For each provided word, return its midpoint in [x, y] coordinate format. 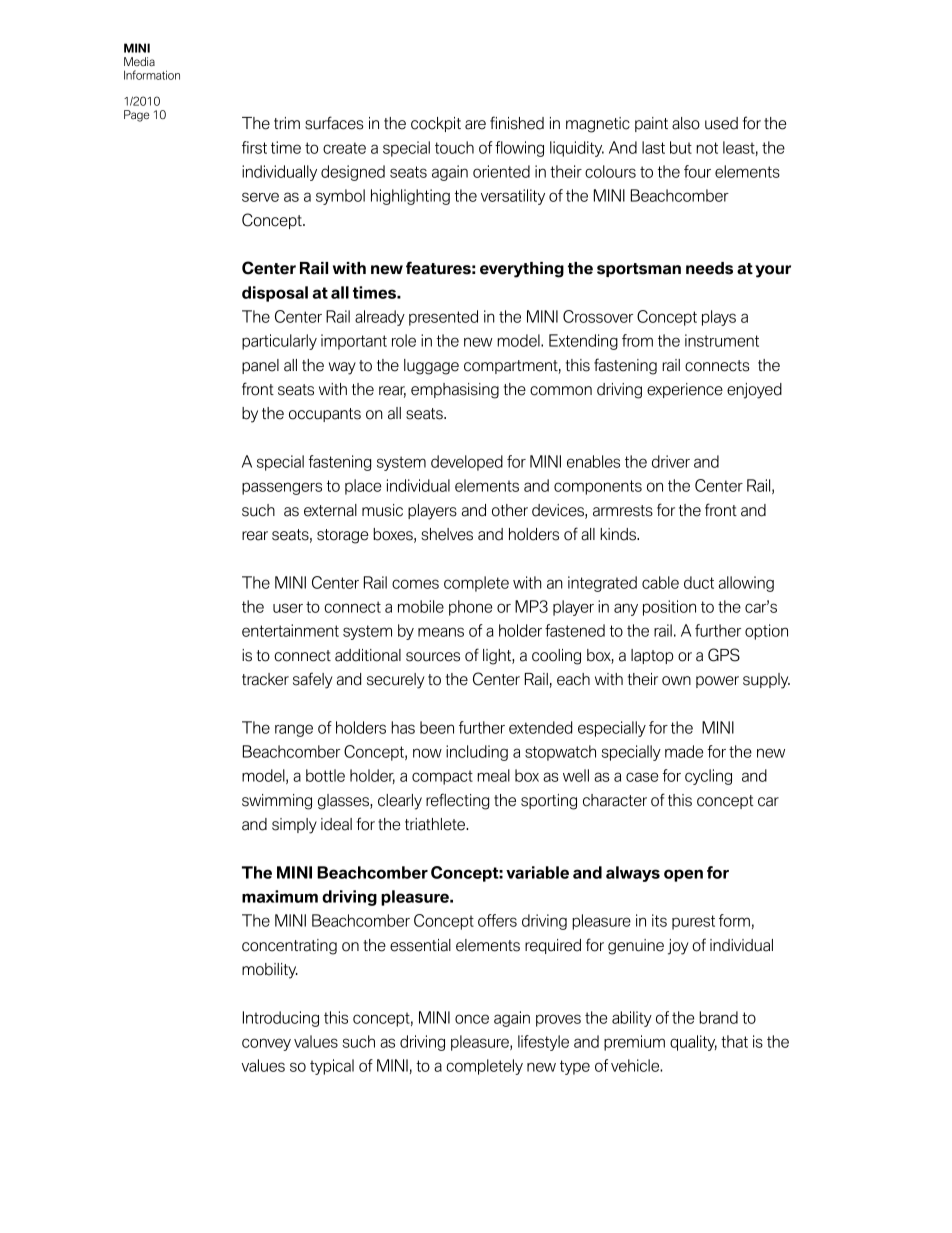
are [475, 125]
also [686, 123]
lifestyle [543, 1043]
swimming [277, 802]
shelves [447, 534]
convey [266, 1044]
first [254, 147]
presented [443, 318]
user [288, 608]
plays [719, 318]
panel [260, 366]
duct [699, 582]
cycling [708, 777]
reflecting [457, 801]
